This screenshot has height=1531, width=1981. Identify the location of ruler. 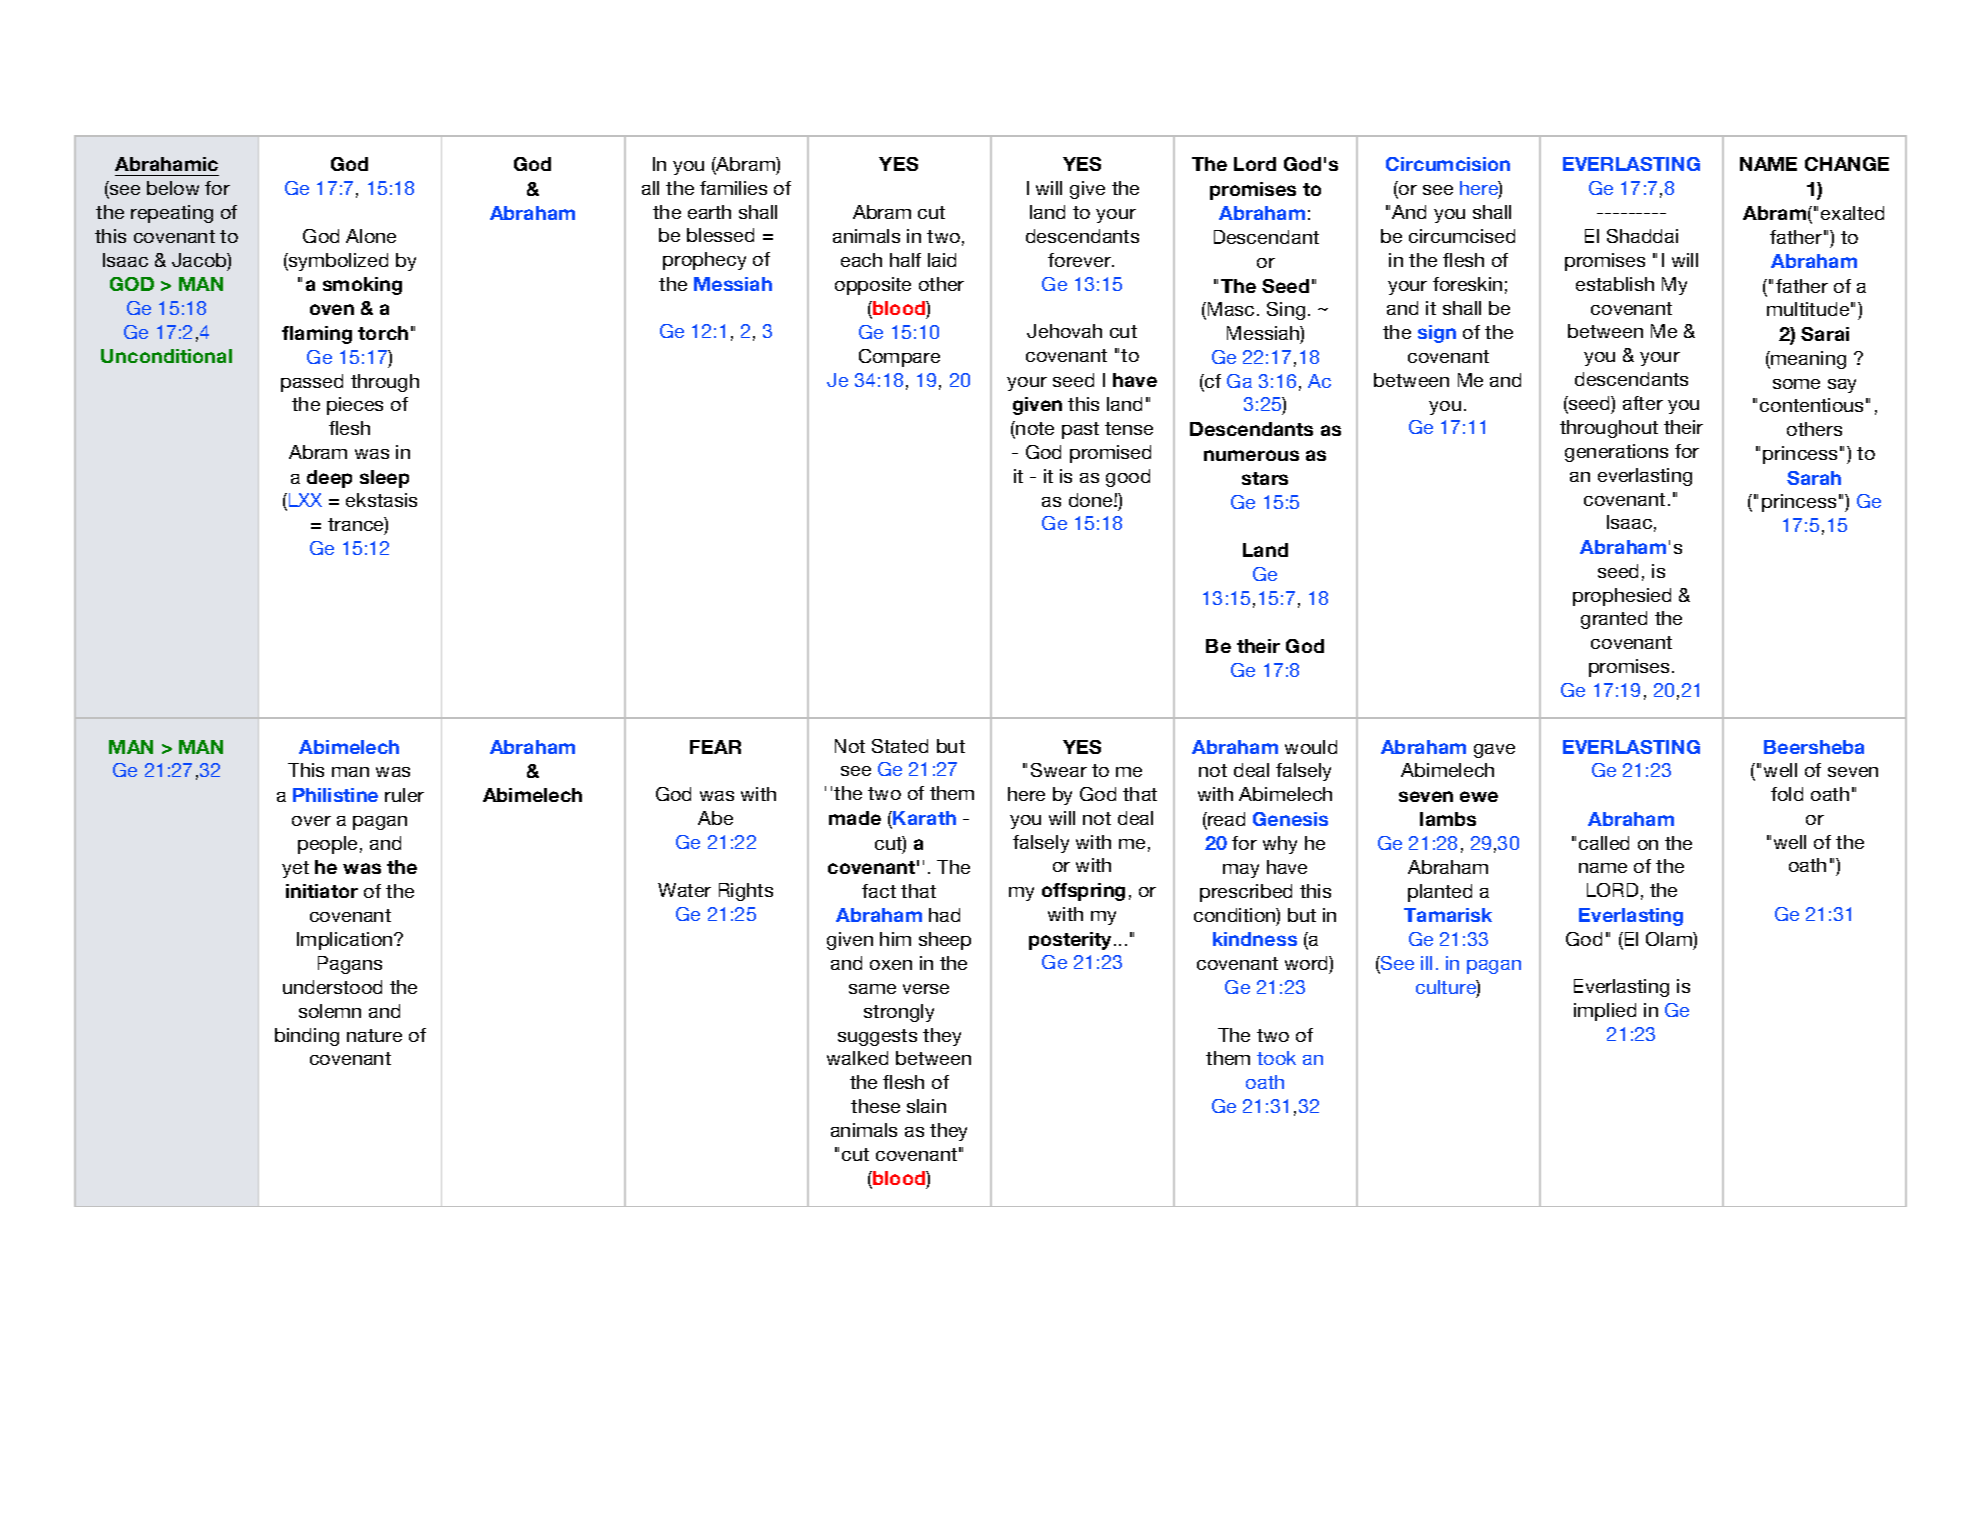
(404, 795).
